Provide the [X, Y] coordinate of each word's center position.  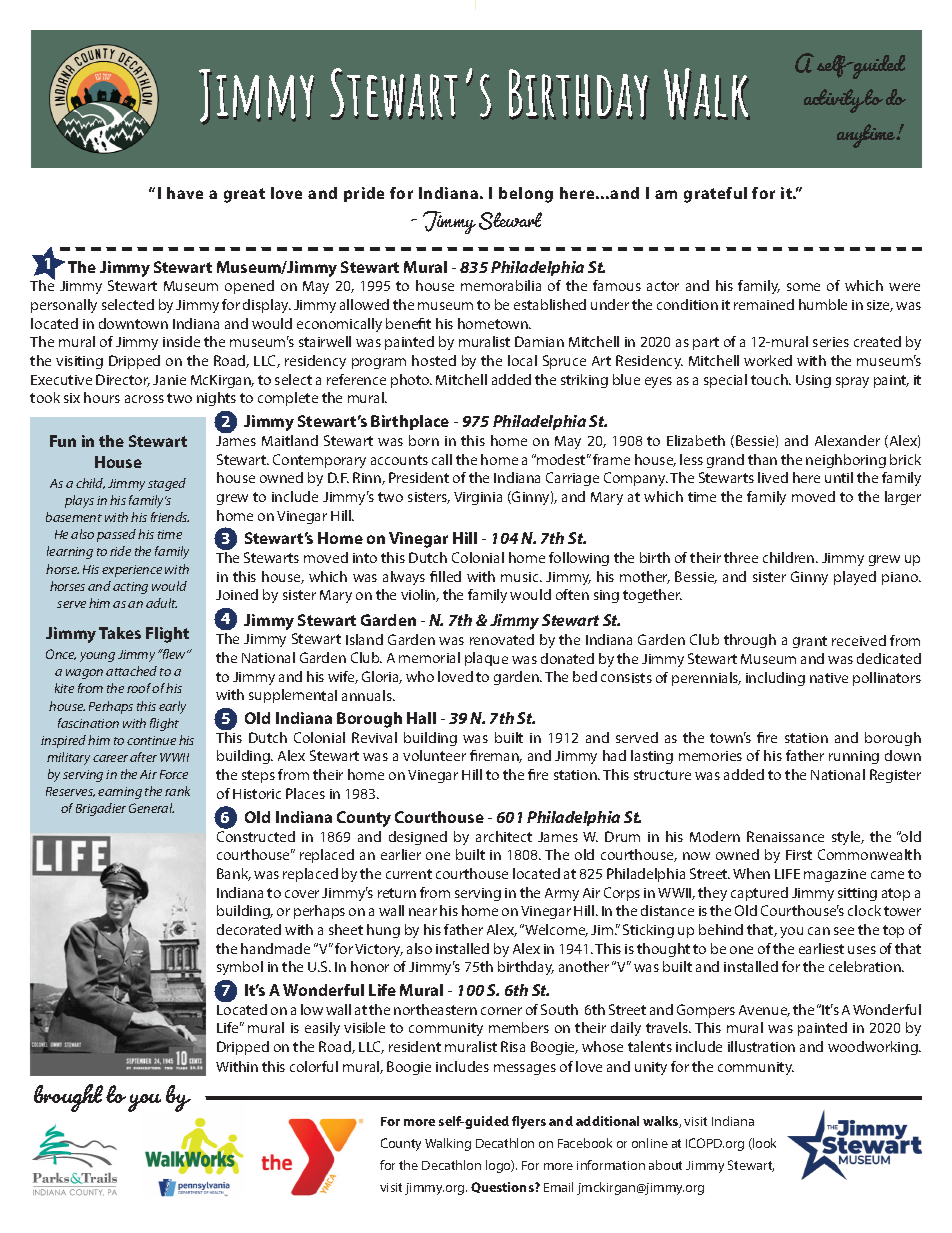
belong [526, 195]
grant [810, 642]
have [185, 193]
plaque [486, 659]
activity [834, 101]
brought [68, 1098]
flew [175, 654]
